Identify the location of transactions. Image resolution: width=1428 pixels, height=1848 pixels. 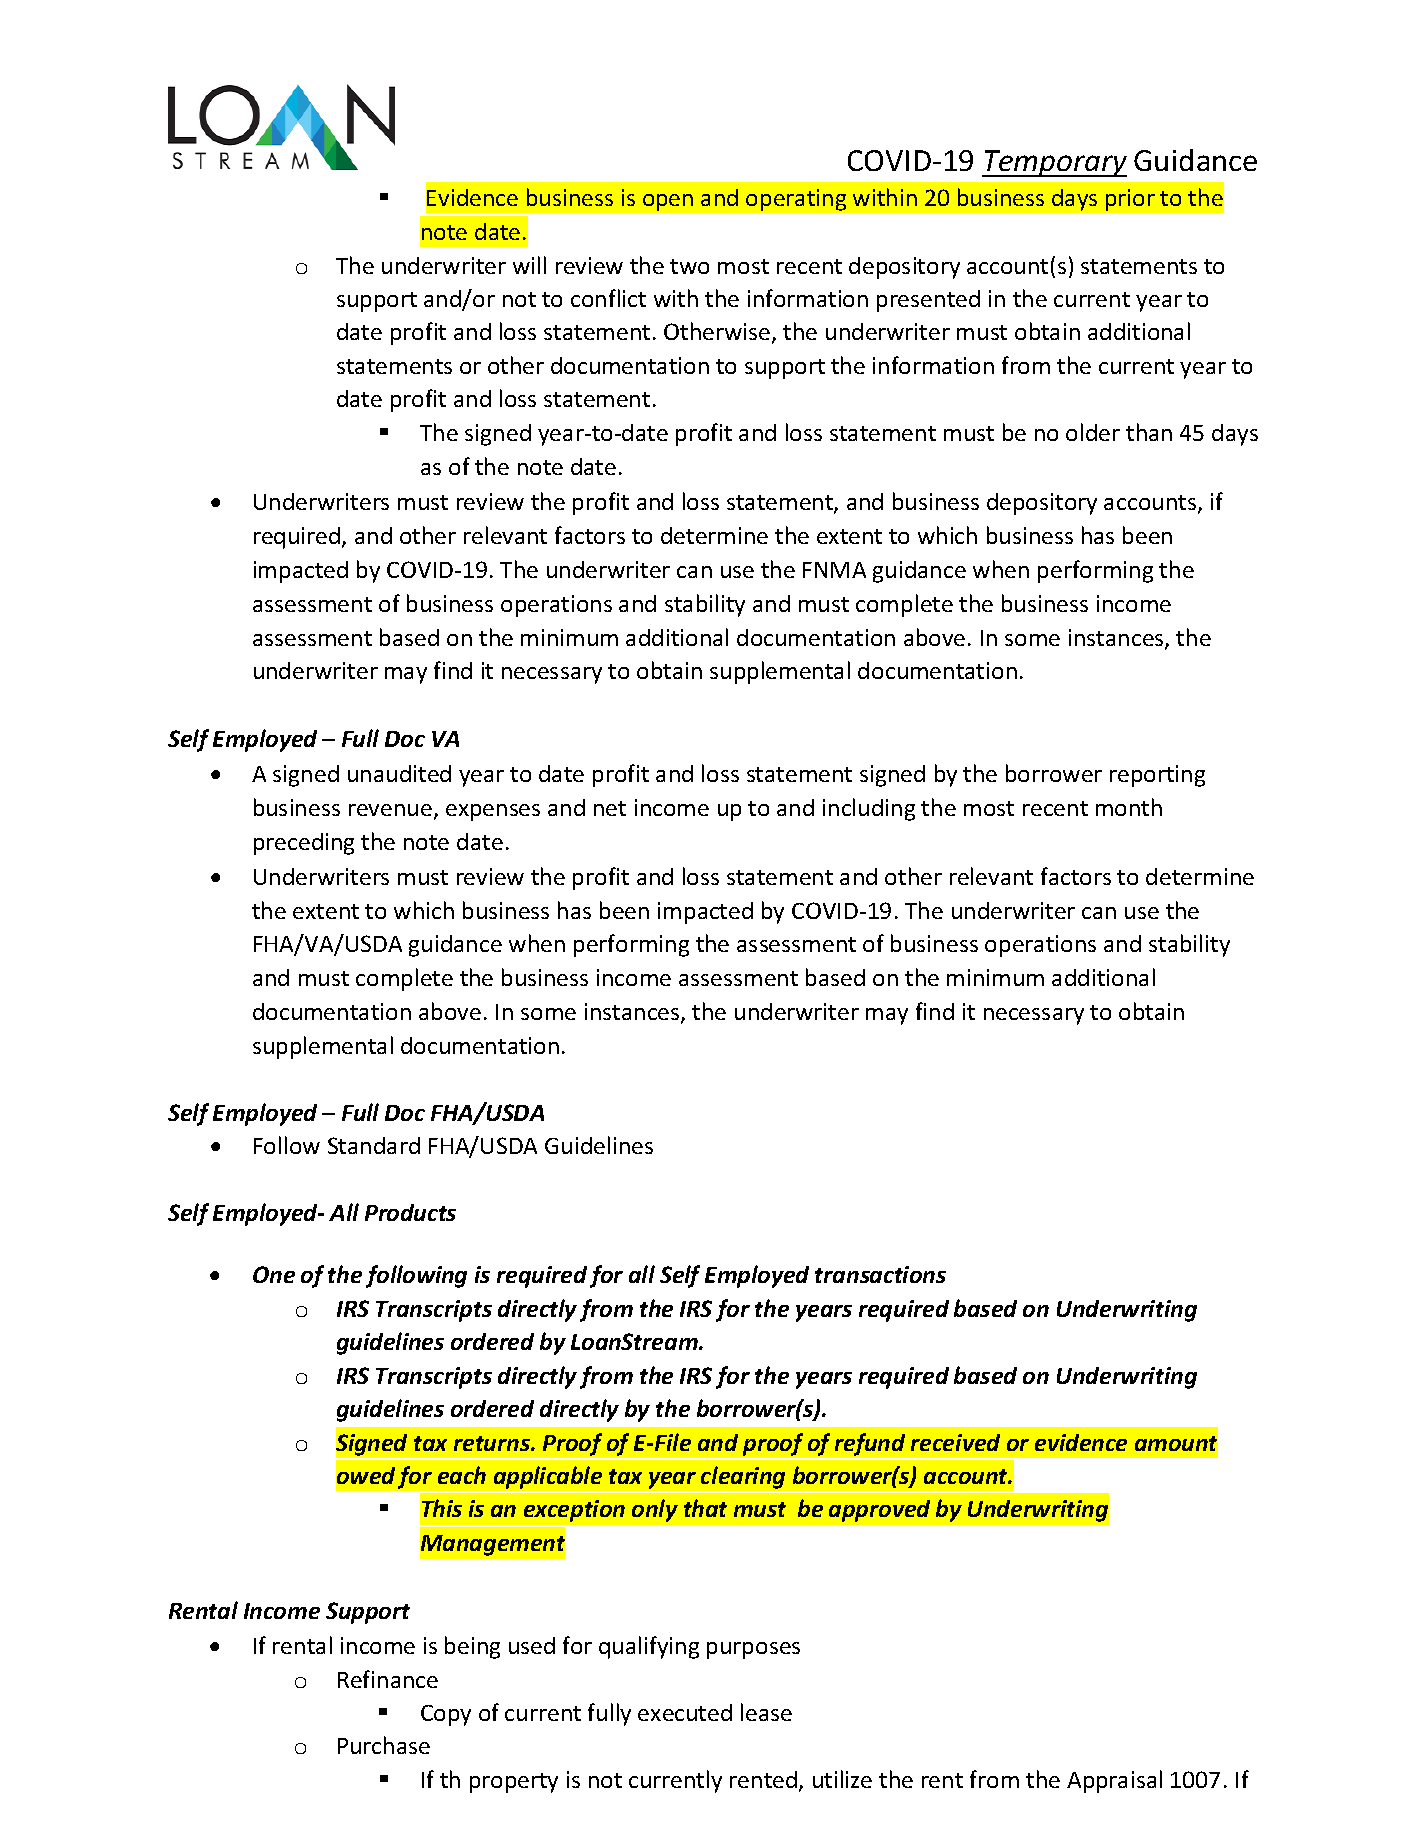
(880, 1274).
